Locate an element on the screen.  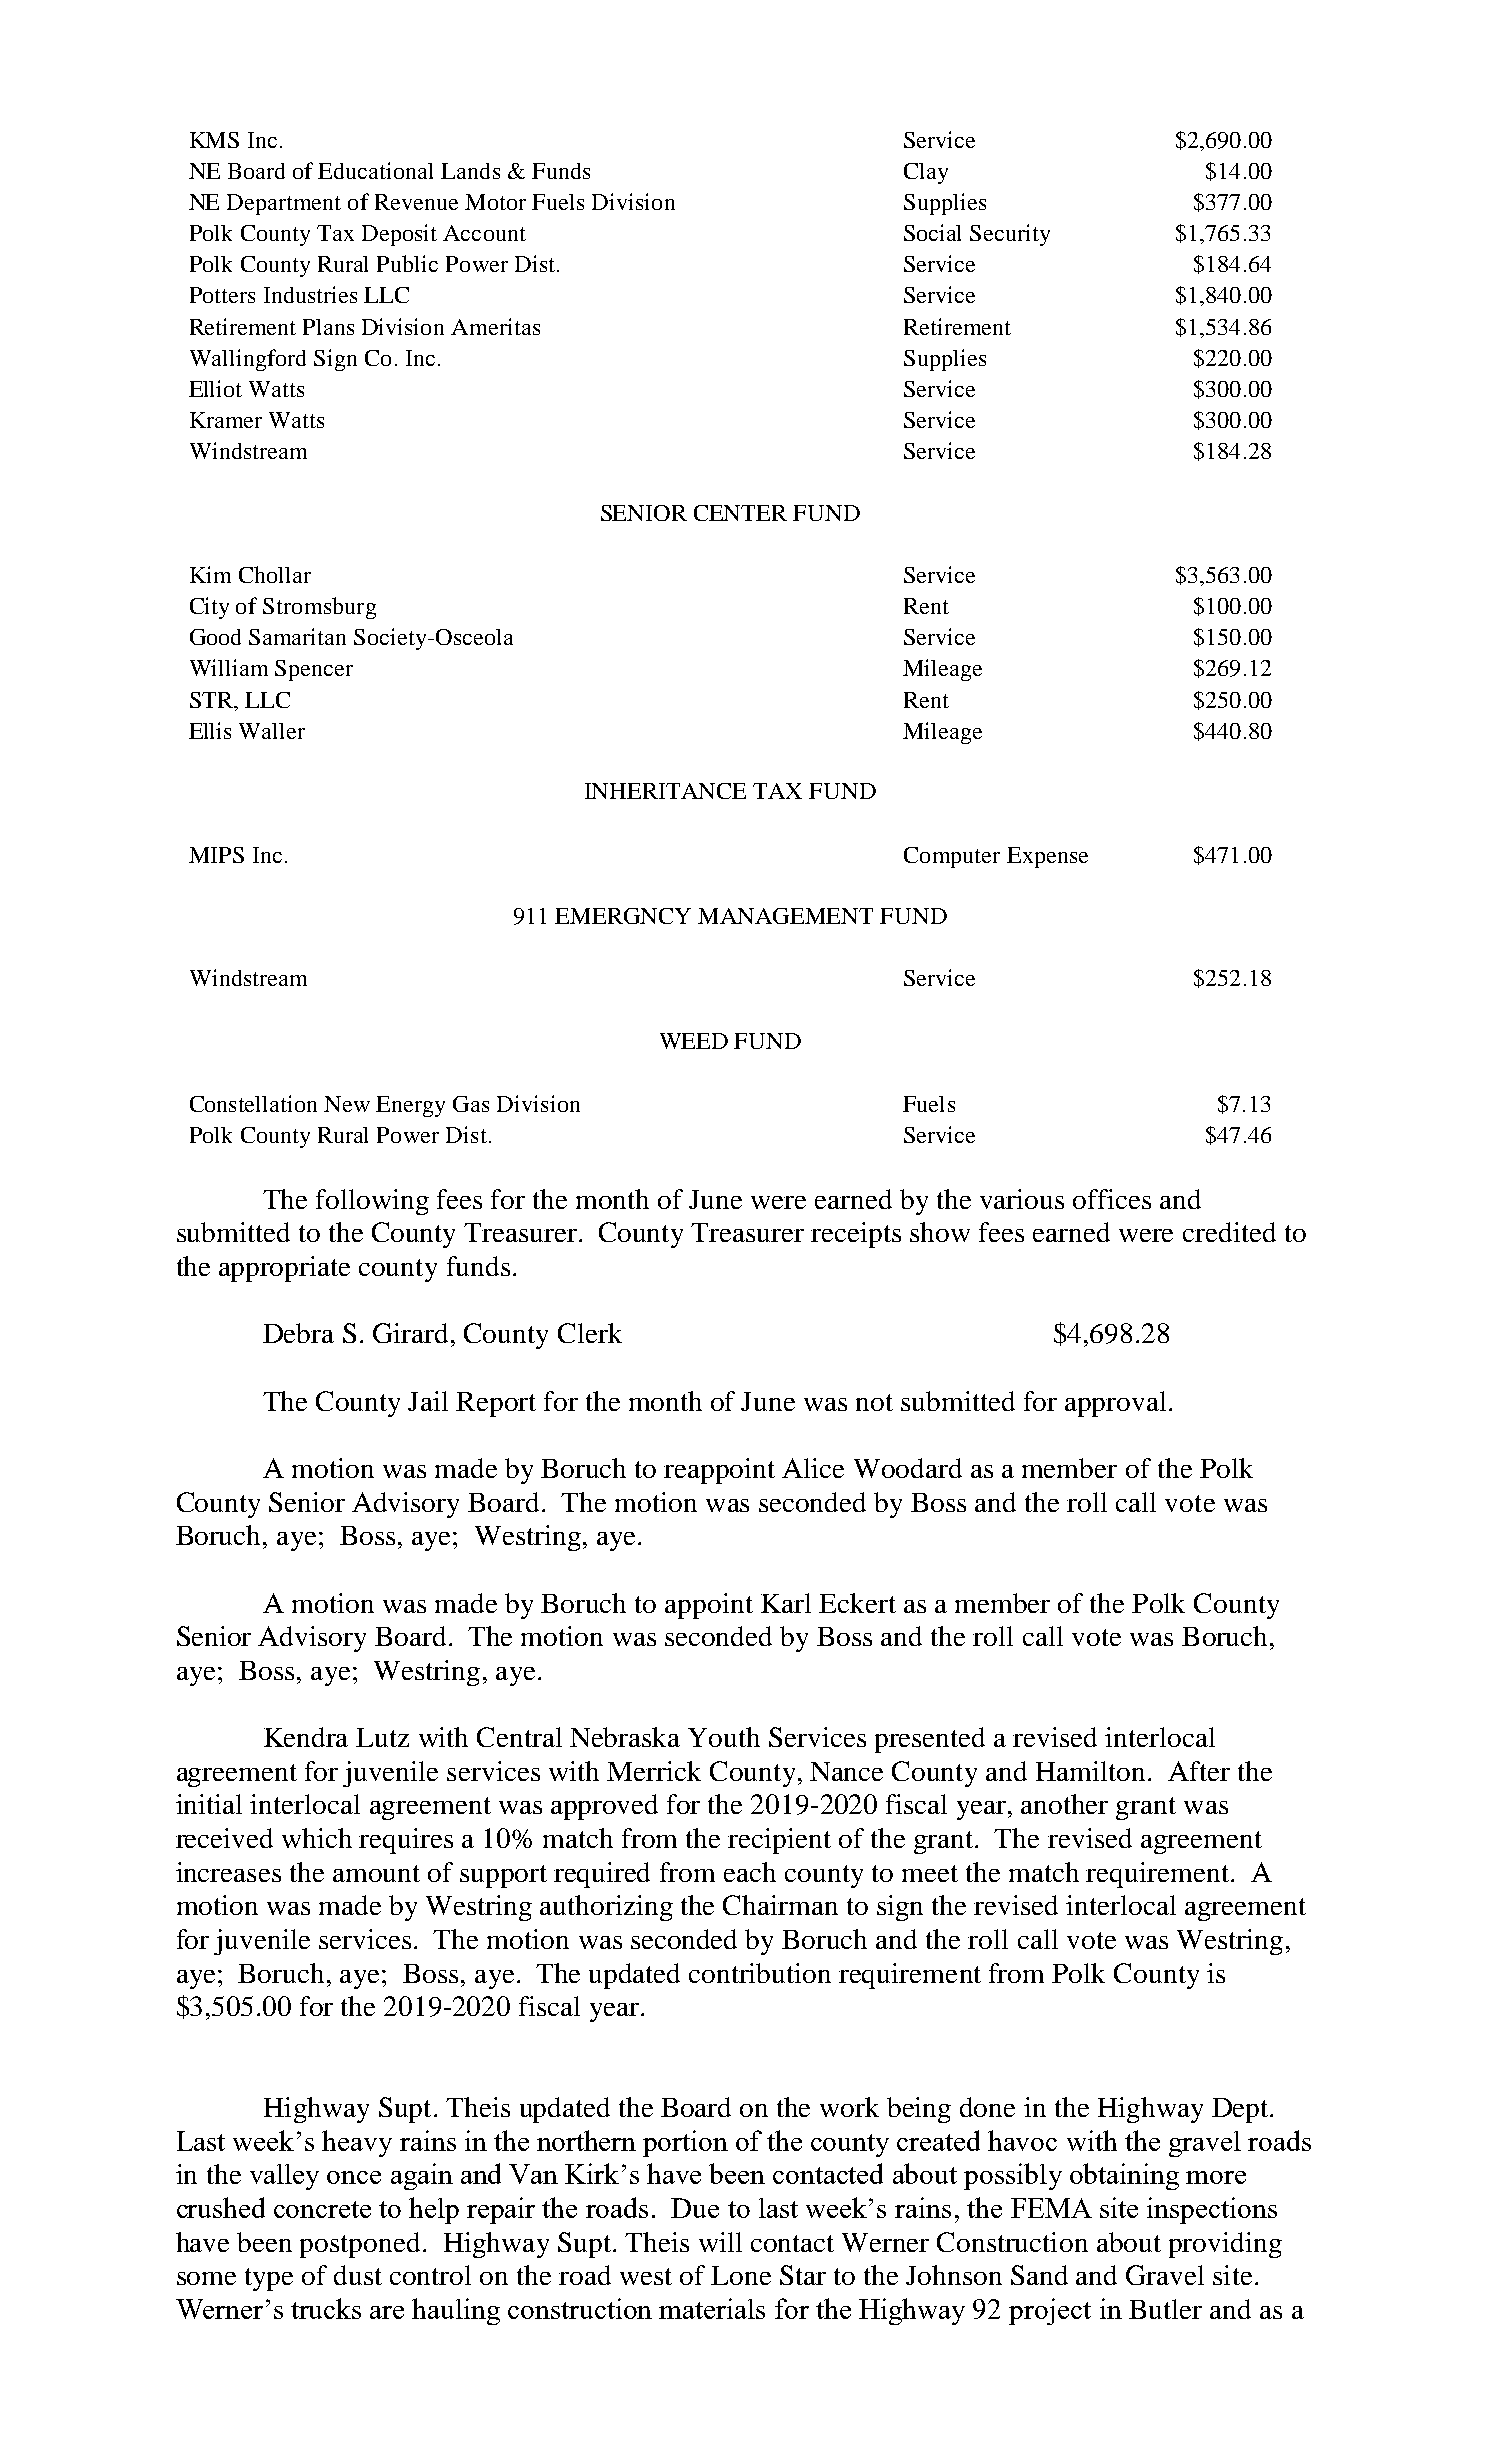
MANAGEMENT is located at coordinates (785, 916).
